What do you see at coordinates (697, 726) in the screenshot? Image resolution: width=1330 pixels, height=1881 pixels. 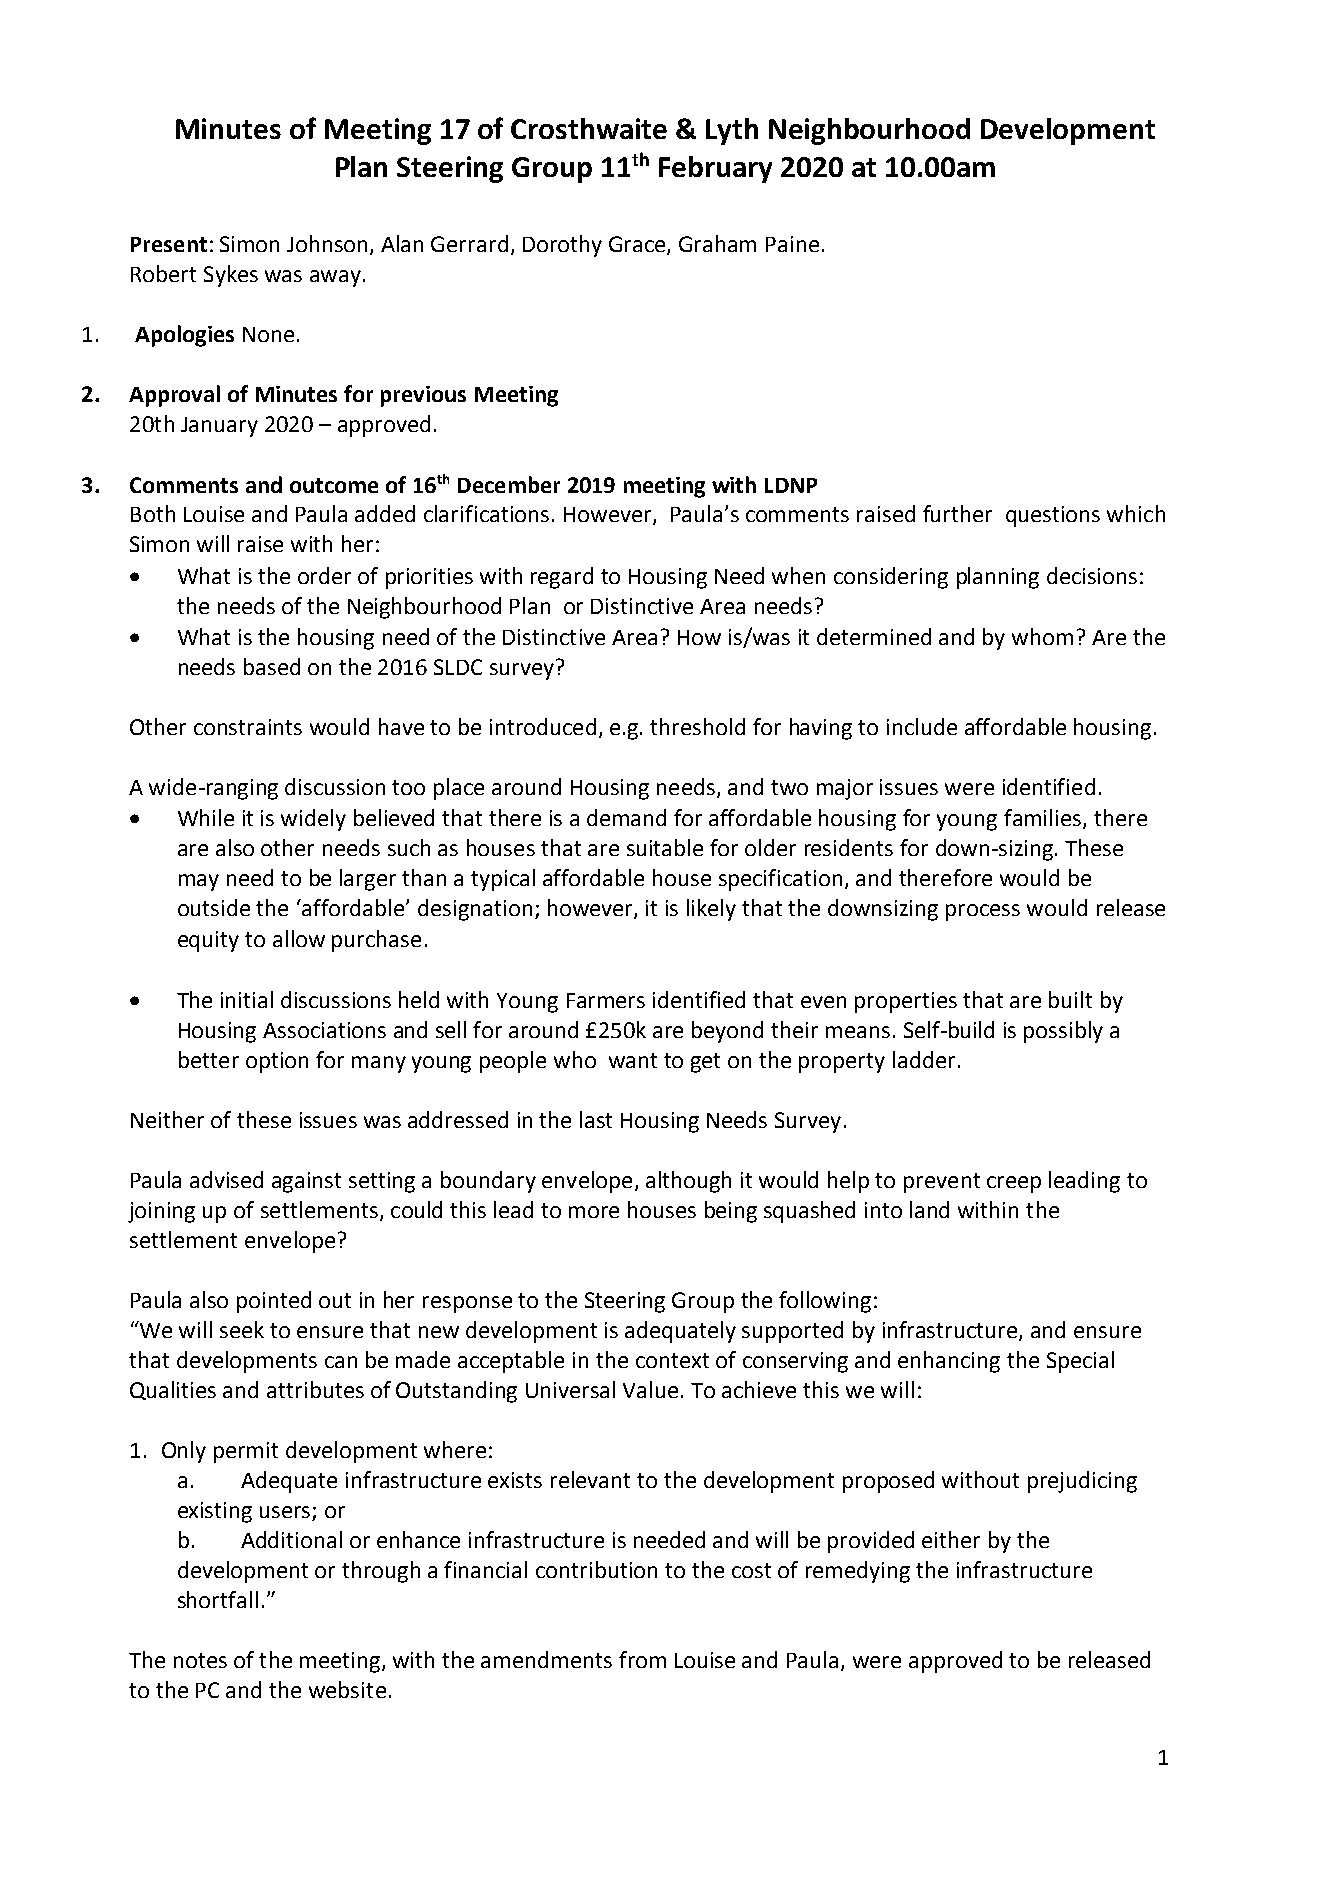 I see `threshold` at bounding box center [697, 726].
